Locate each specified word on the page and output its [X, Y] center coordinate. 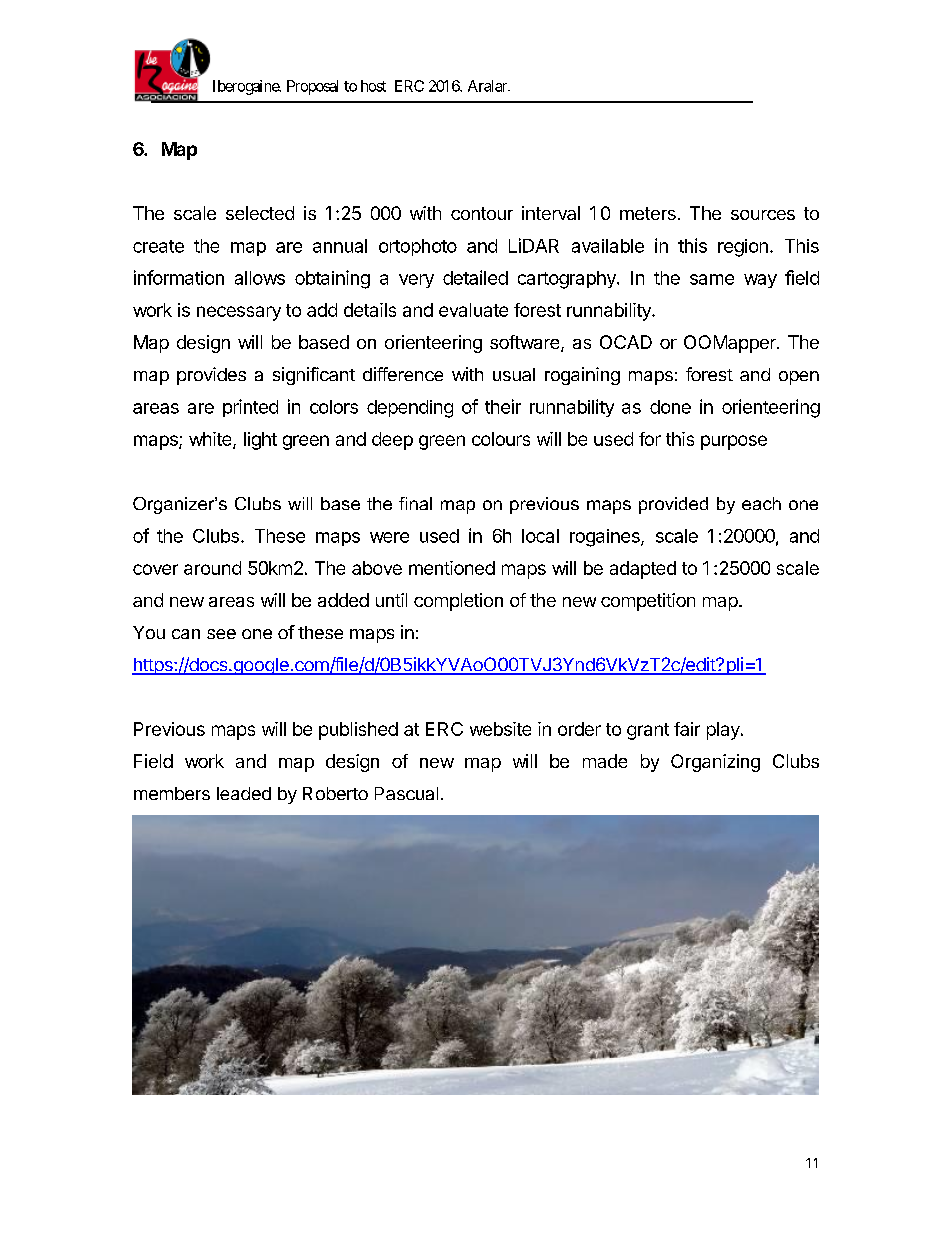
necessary [239, 313]
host [373, 86]
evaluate [473, 310]
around [212, 568]
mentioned [452, 568]
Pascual [406, 793]
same [712, 279]
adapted [643, 570]
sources [763, 215]
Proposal [312, 87]
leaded [244, 793]
